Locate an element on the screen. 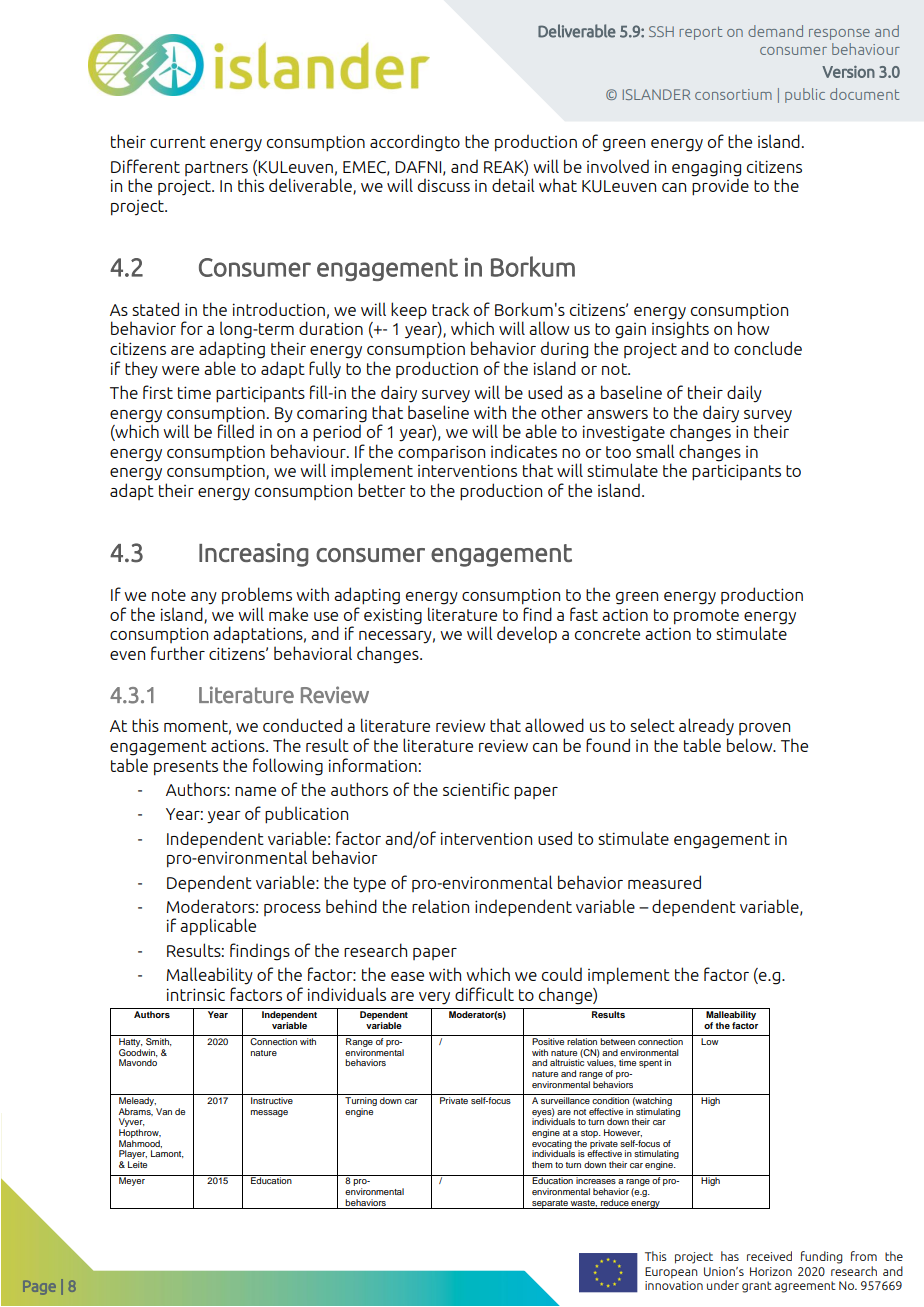 This screenshot has height=1307, width=924. they is located at coordinates (141, 369).
